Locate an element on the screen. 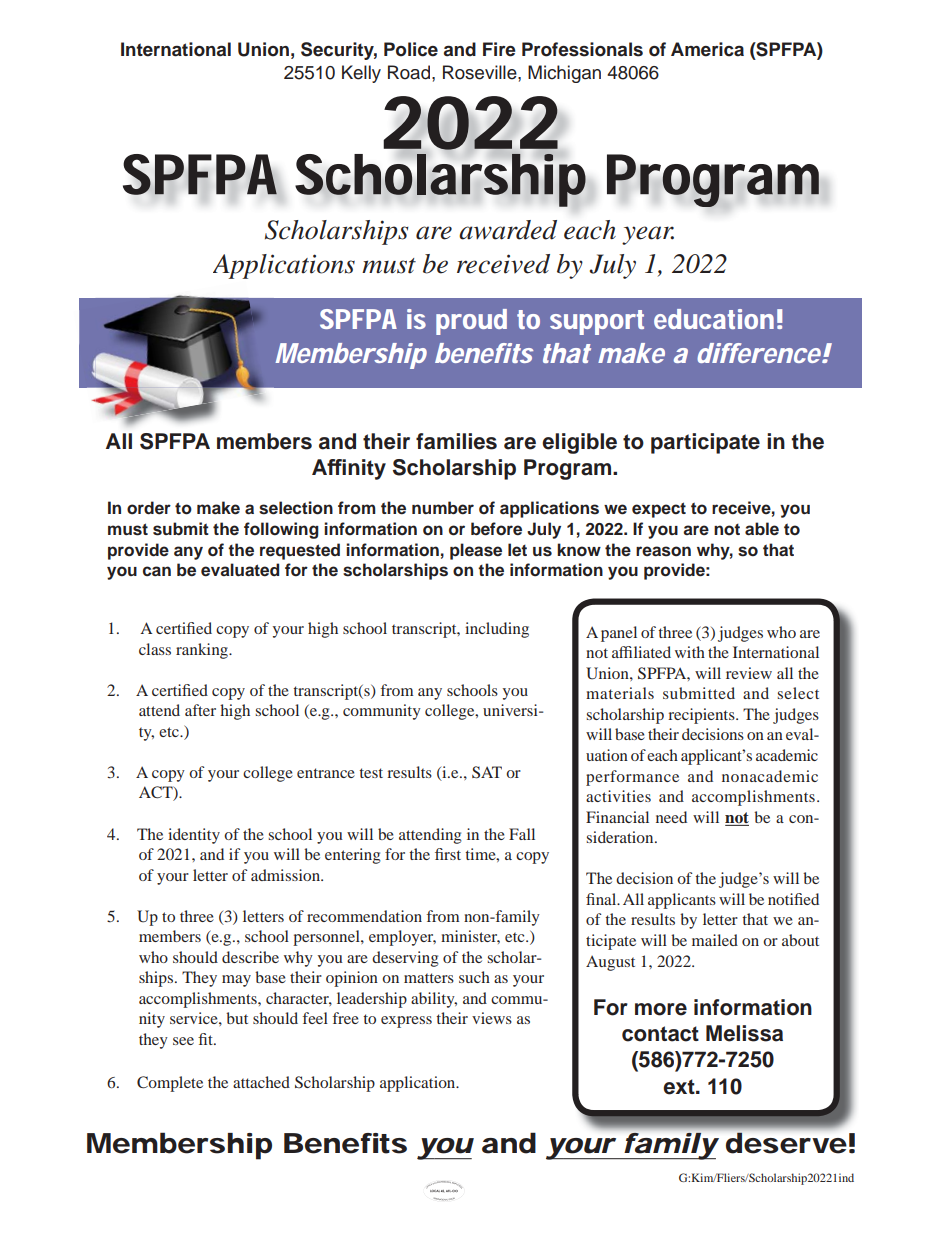 The height and width of the screenshot is (1233, 952). order is located at coordinates (149, 508).
